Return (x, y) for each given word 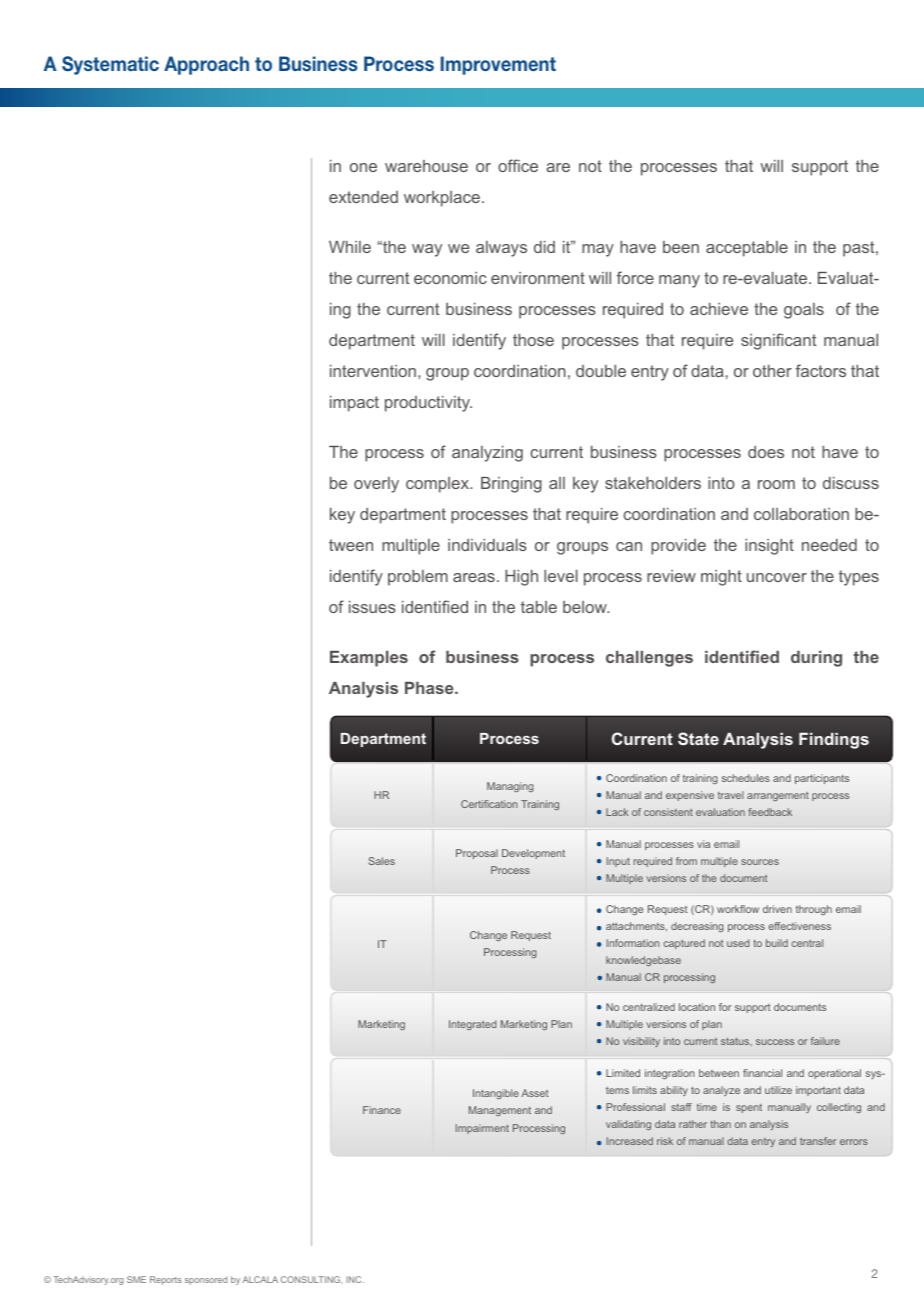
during (816, 659)
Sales (382, 861)
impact (354, 404)
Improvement (498, 65)
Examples (369, 659)
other (772, 371)
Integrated (472, 1025)
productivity (428, 404)
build (777, 943)
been (681, 247)
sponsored (206, 1280)
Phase (430, 688)
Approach (206, 65)
